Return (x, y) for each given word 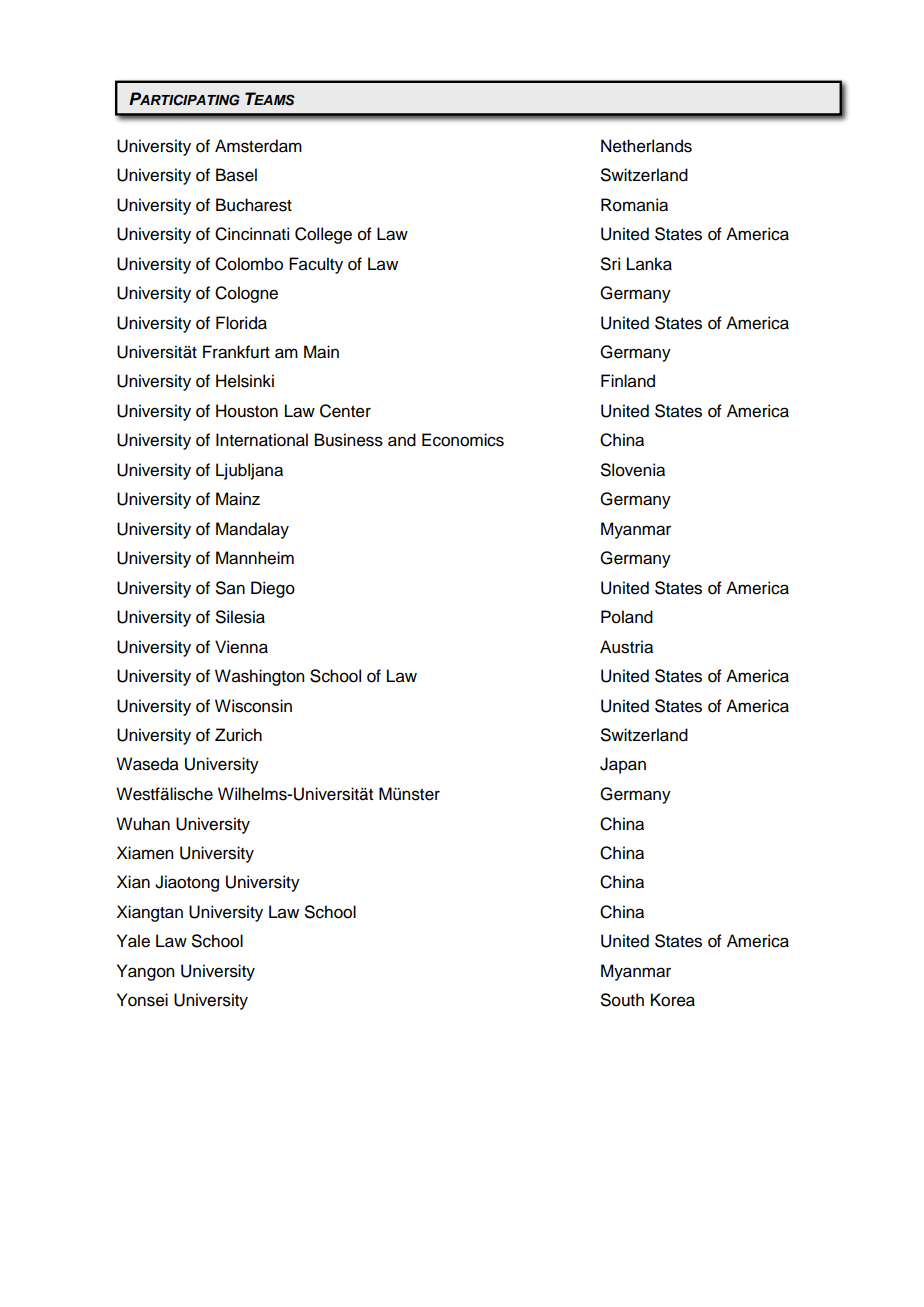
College (323, 235)
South (622, 1000)
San (230, 588)
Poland (627, 617)
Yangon (145, 972)
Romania (634, 205)
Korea (673, 1000)
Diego (273, 589)
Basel (236, 175)
